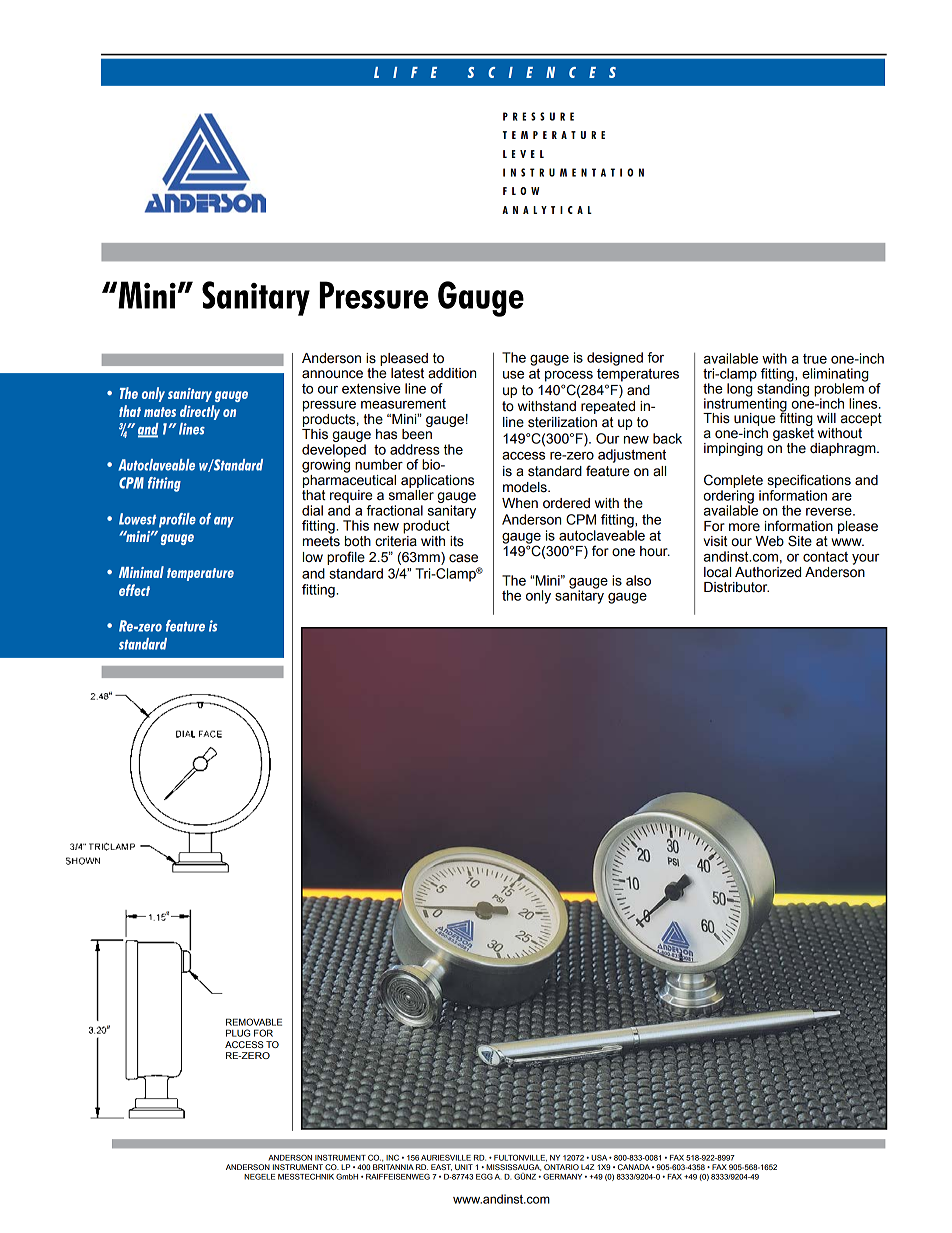  I want to click on Distributor, so click(736, 587).
